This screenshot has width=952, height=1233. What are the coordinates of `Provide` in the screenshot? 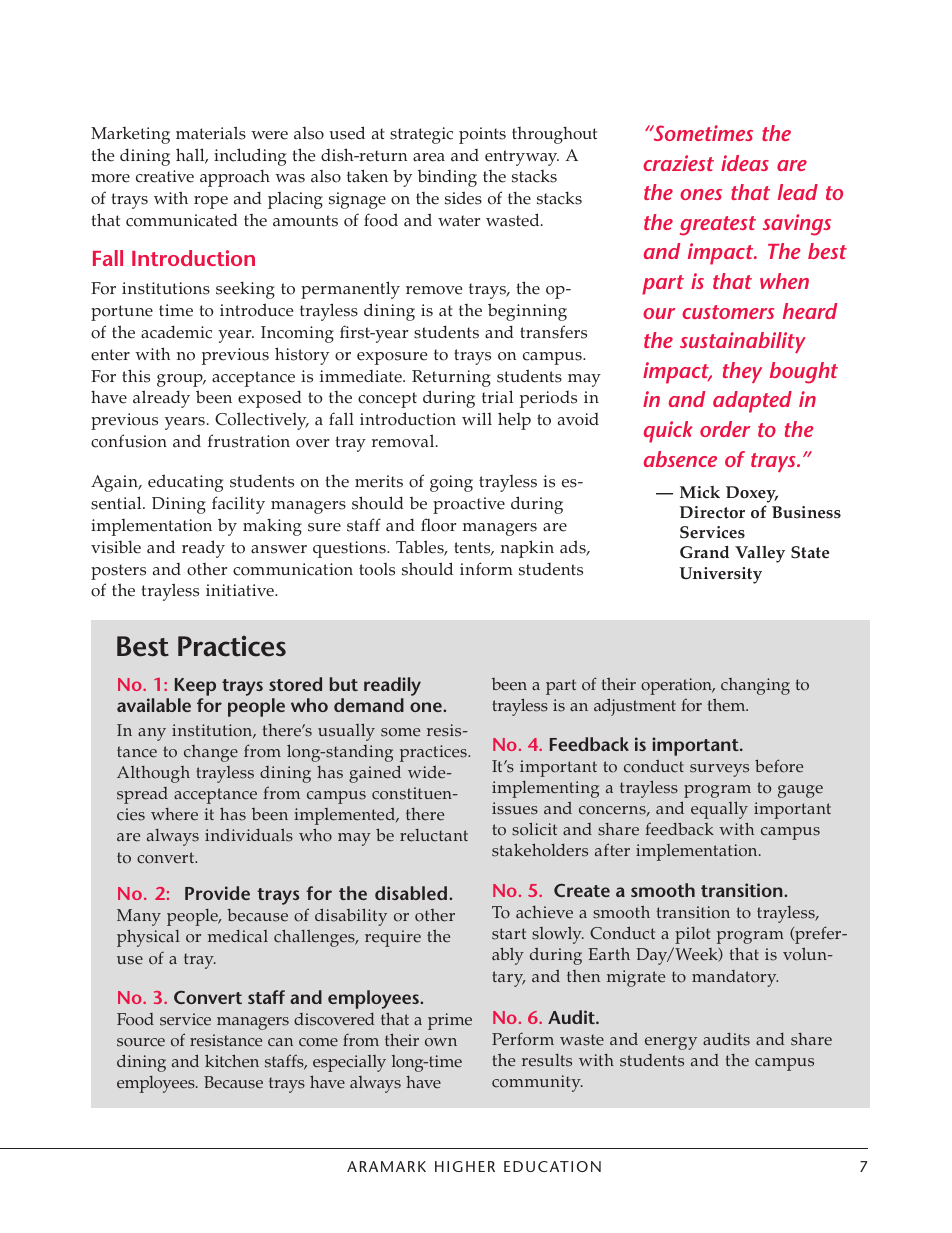 It's located at (217, 893).
